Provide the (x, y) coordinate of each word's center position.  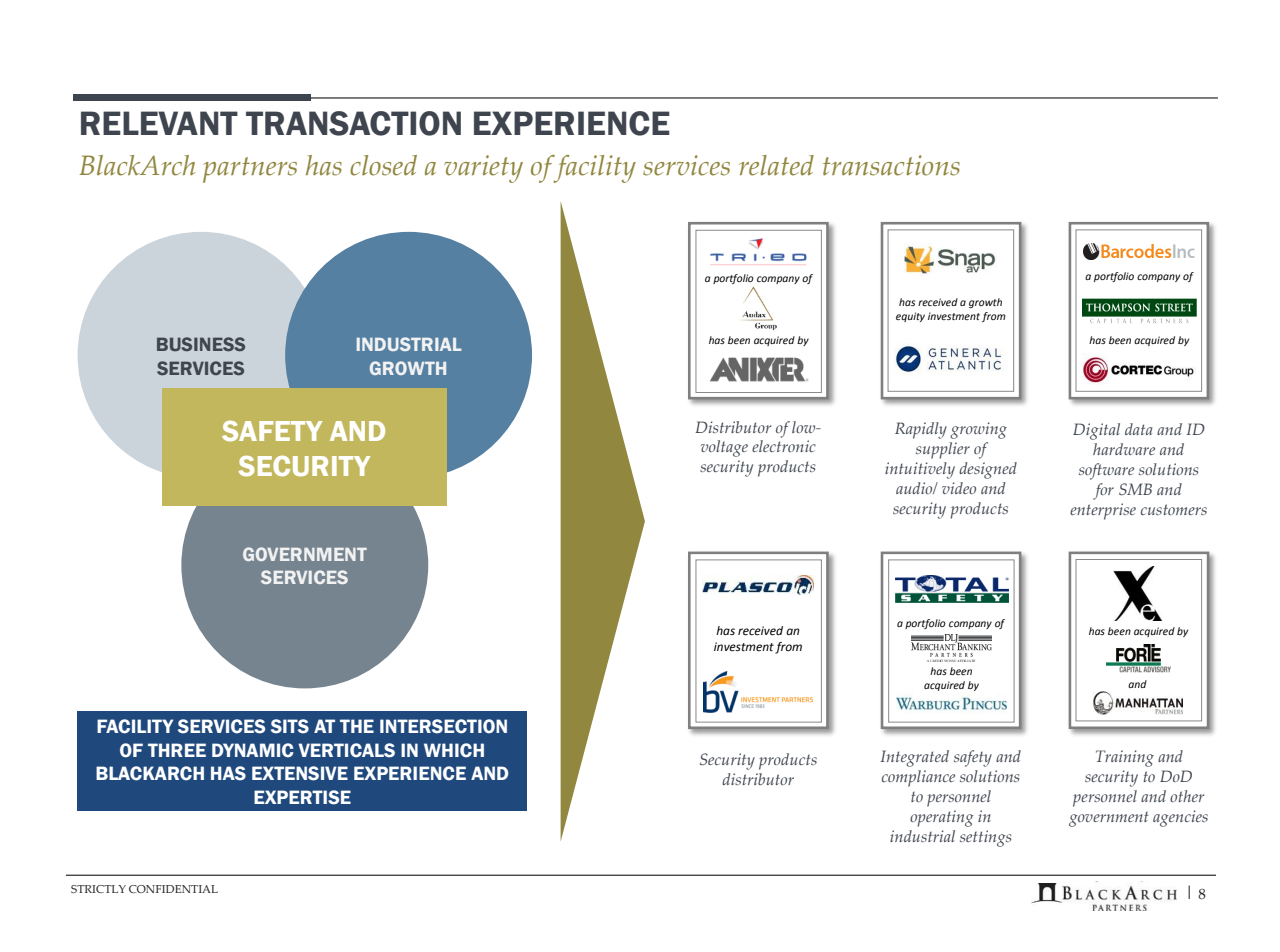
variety (483, 169)
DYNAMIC (252, 750)
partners (250, 170)
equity (910, 317)
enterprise (1103, 511)
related (776, 165)
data (1139, 429)
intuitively (920, 470)
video (959, 488)
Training (1125, 758)
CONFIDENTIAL (173, 889)
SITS (290, 726)
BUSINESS (201, 344)
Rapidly (921, 430)
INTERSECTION (443, 726)
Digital (1096, 431)
